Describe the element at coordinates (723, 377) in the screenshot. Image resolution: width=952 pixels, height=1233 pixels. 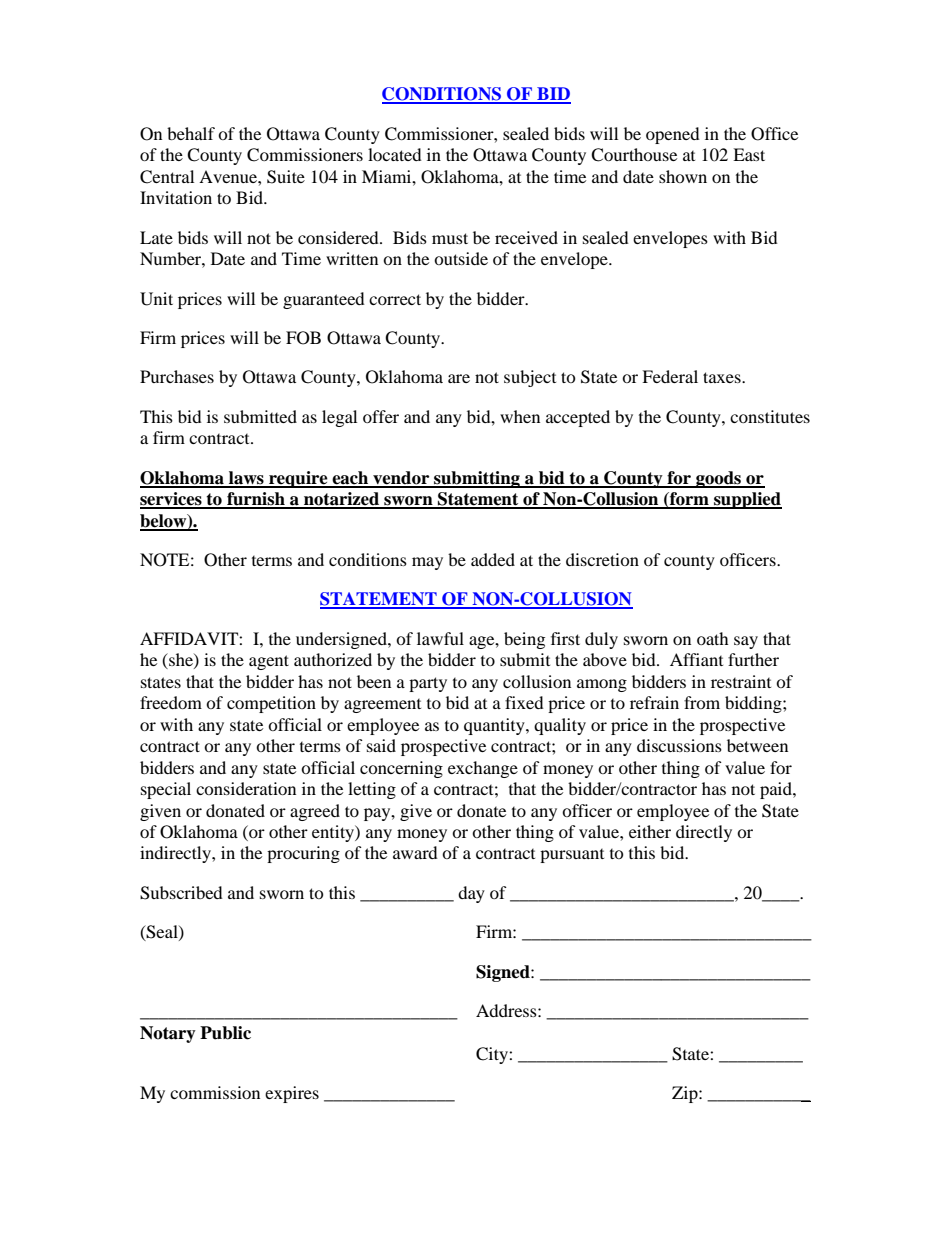
I see `taxes` at that location.
